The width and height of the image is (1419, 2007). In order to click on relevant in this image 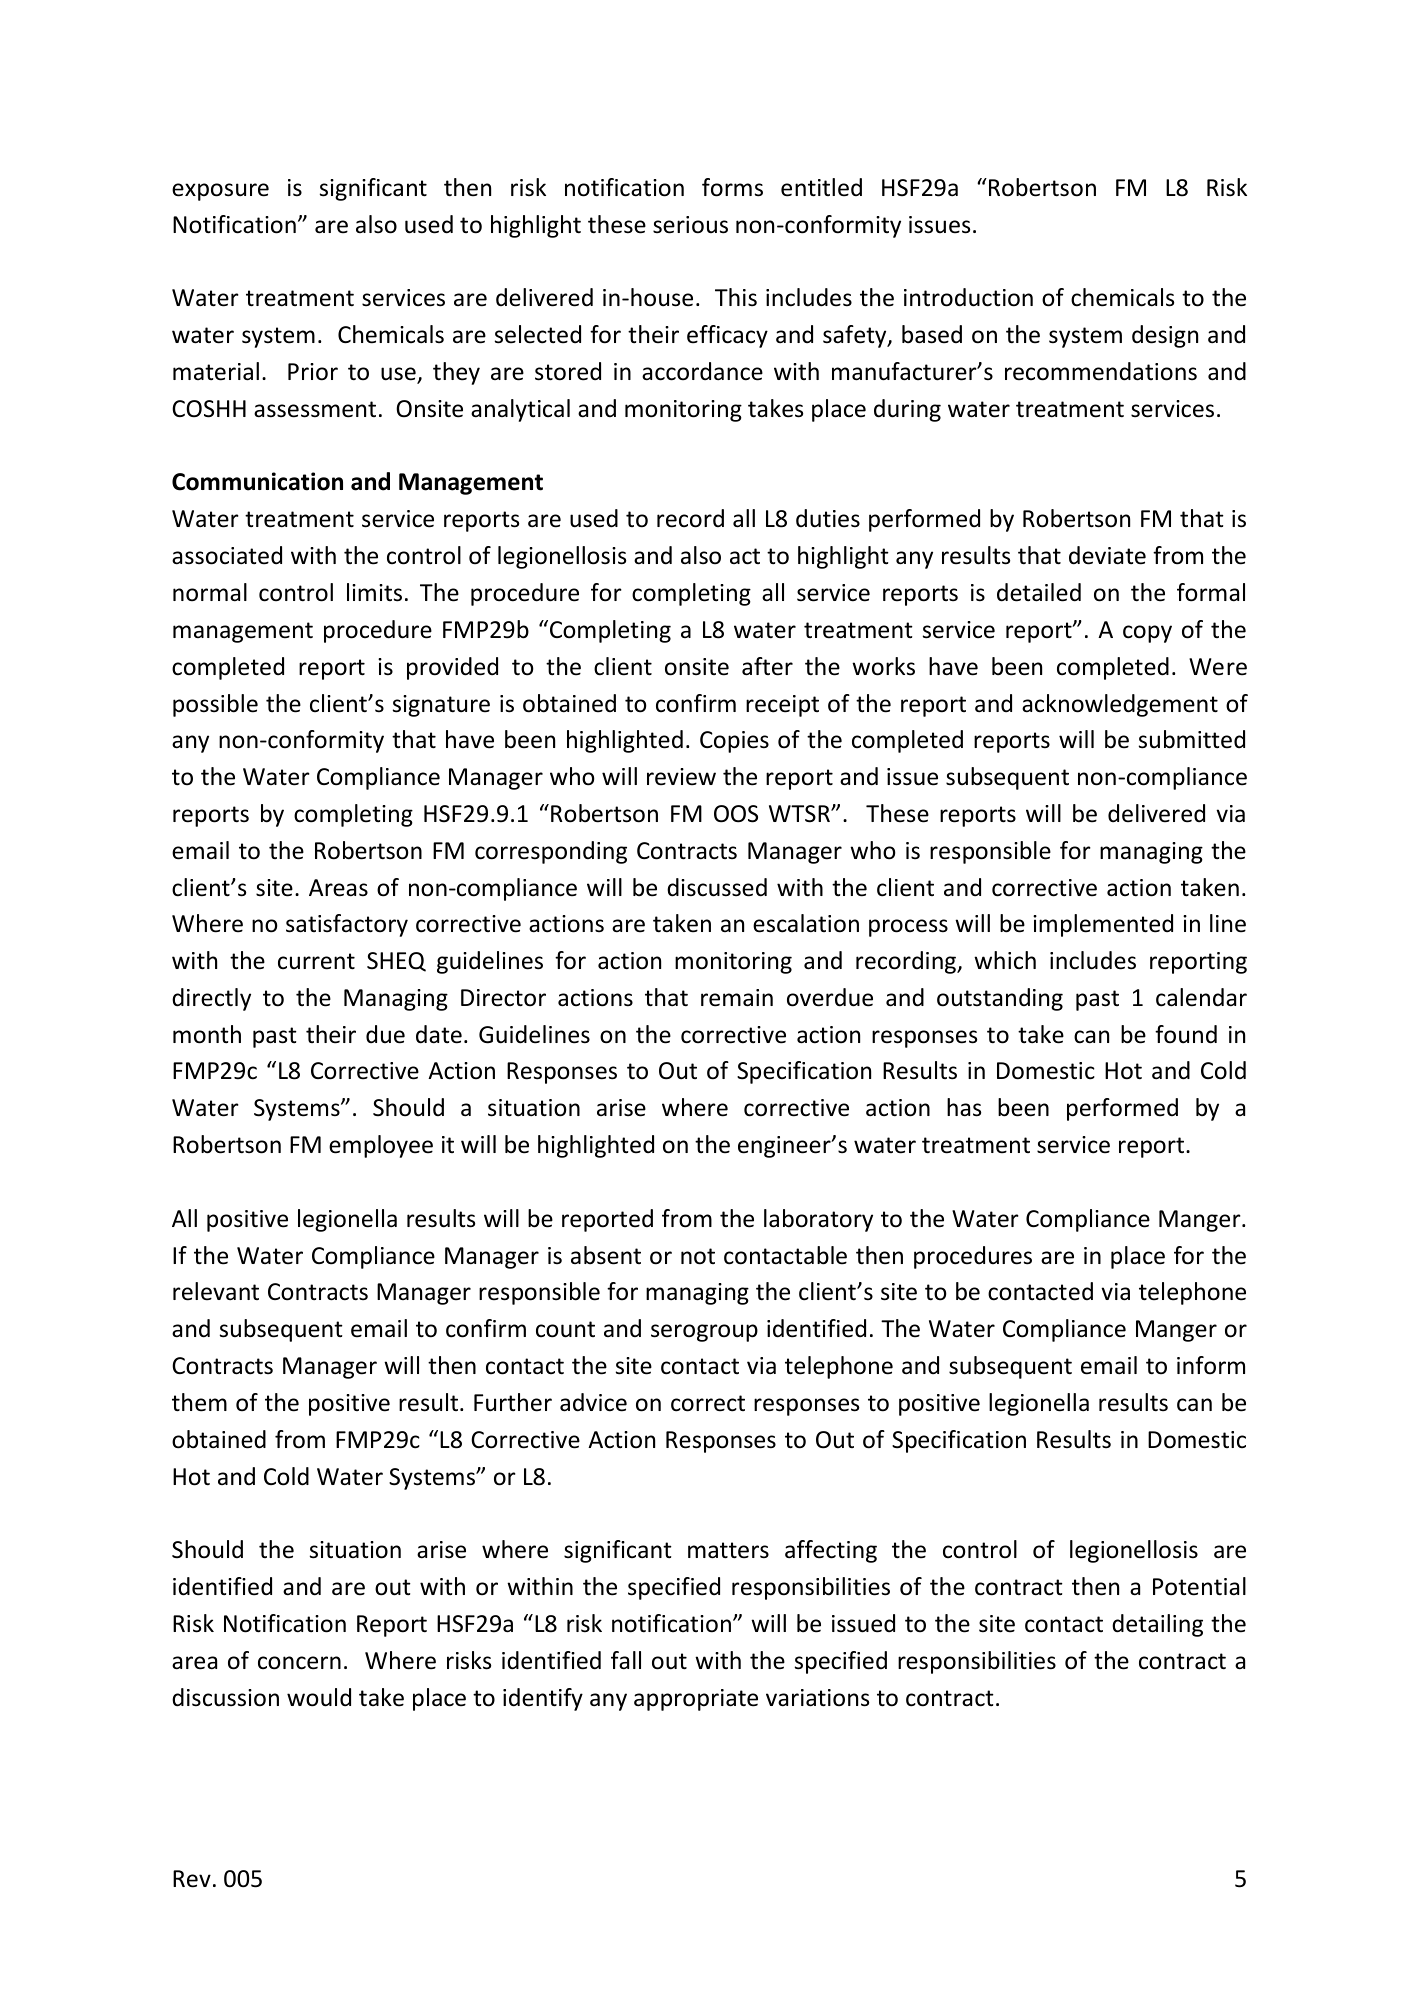, I will do `click(216, 1291)`.
